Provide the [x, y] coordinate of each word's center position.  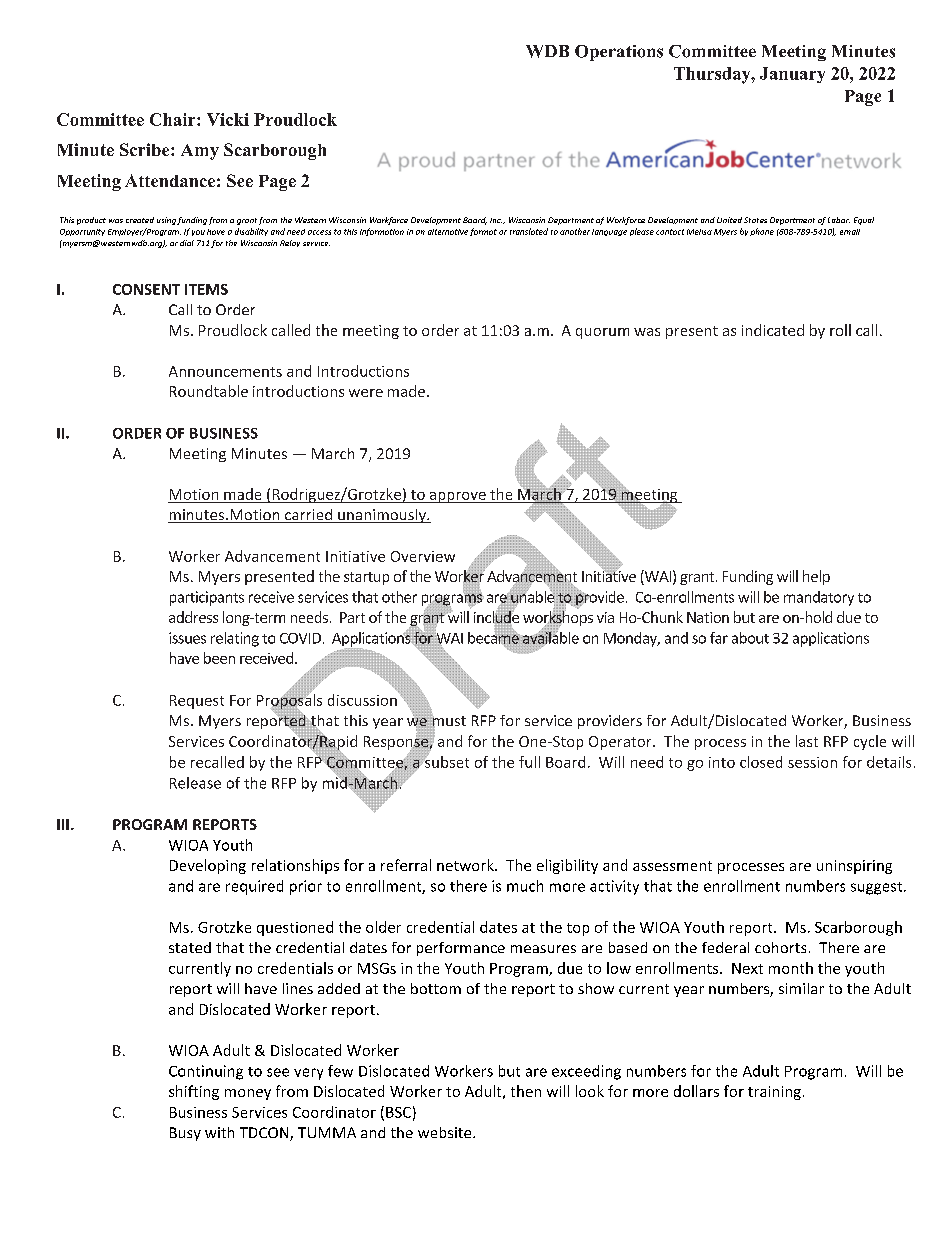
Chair [174, 119]
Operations [619, 53]
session [812, 762]
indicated [773, 330]
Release [195, 783]
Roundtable [209, 391]
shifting [194, 1092]
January [792, 75]
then [526, 1091]
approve [457, 497]
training [774, 1093]
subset [446, 761]
